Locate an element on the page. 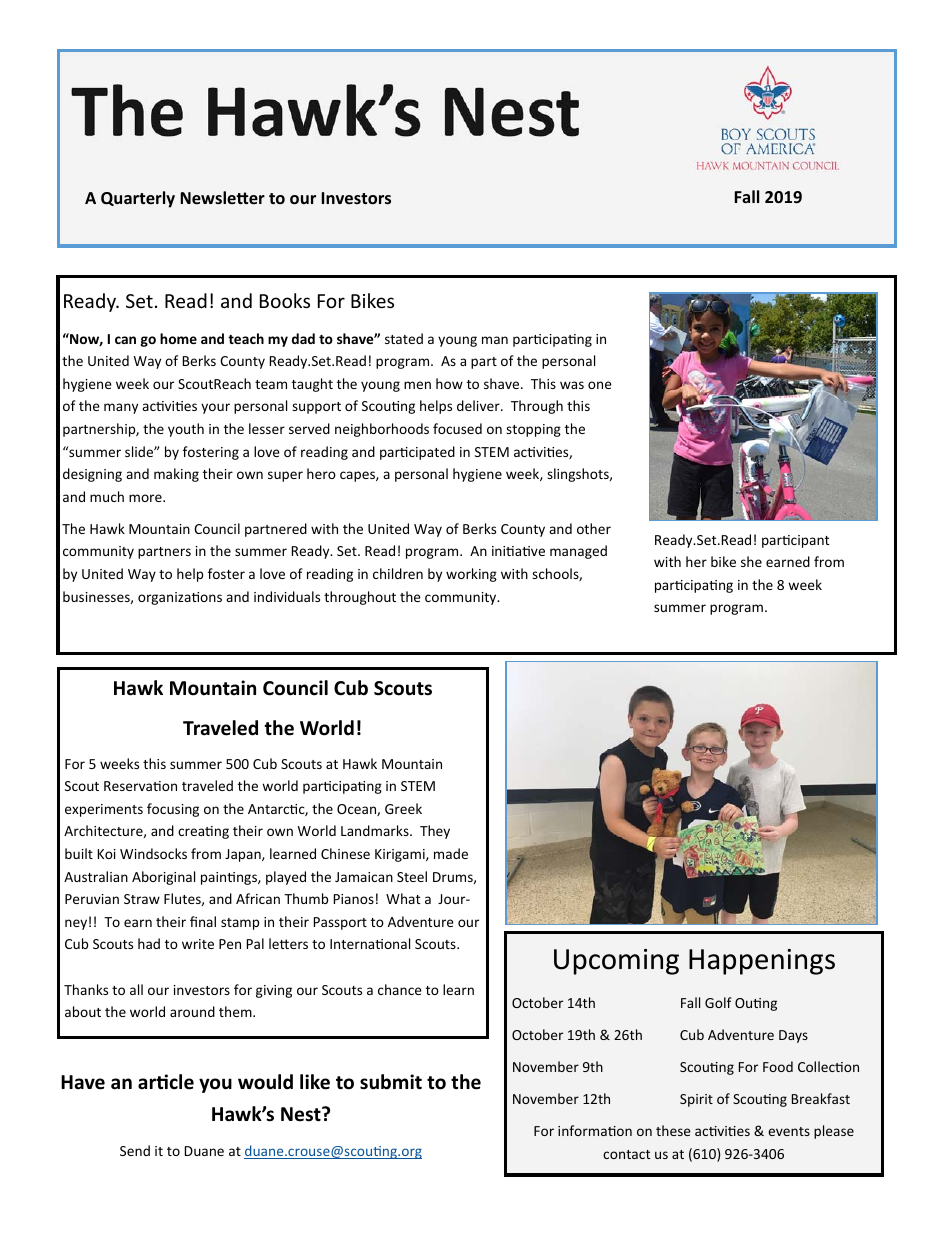  managed is located at coordinates (578, 552).
